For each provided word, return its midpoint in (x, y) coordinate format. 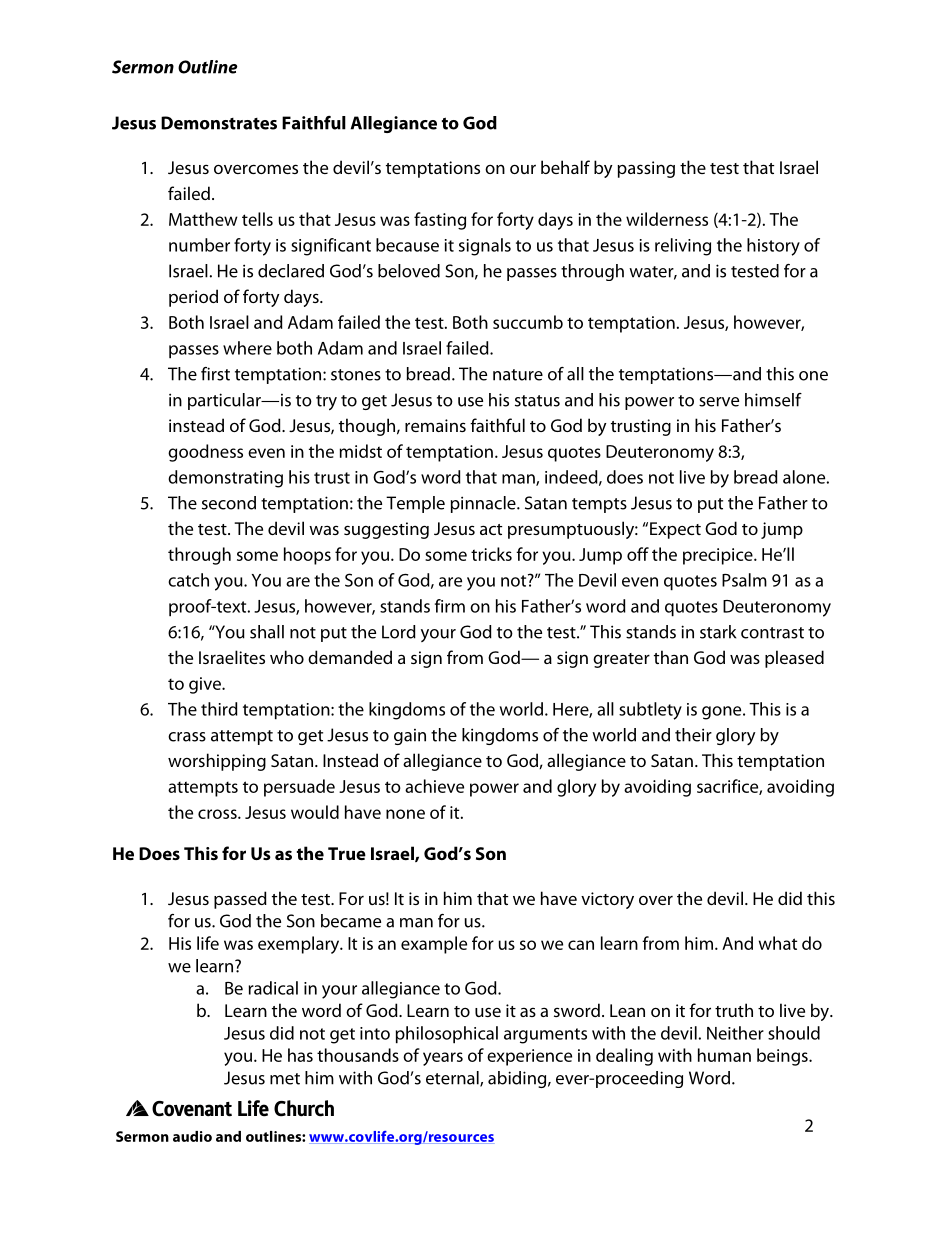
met (285, 1079)
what (778, 943)
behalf (565, 167)
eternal (453, 1079)
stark (718, 632)
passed (240, 900)
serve (719, 402)
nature (518, 375)
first (215, 374)
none (405, 814)
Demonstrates (219, 123)
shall (267, 632)
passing (646, 169)
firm (450, 606)
